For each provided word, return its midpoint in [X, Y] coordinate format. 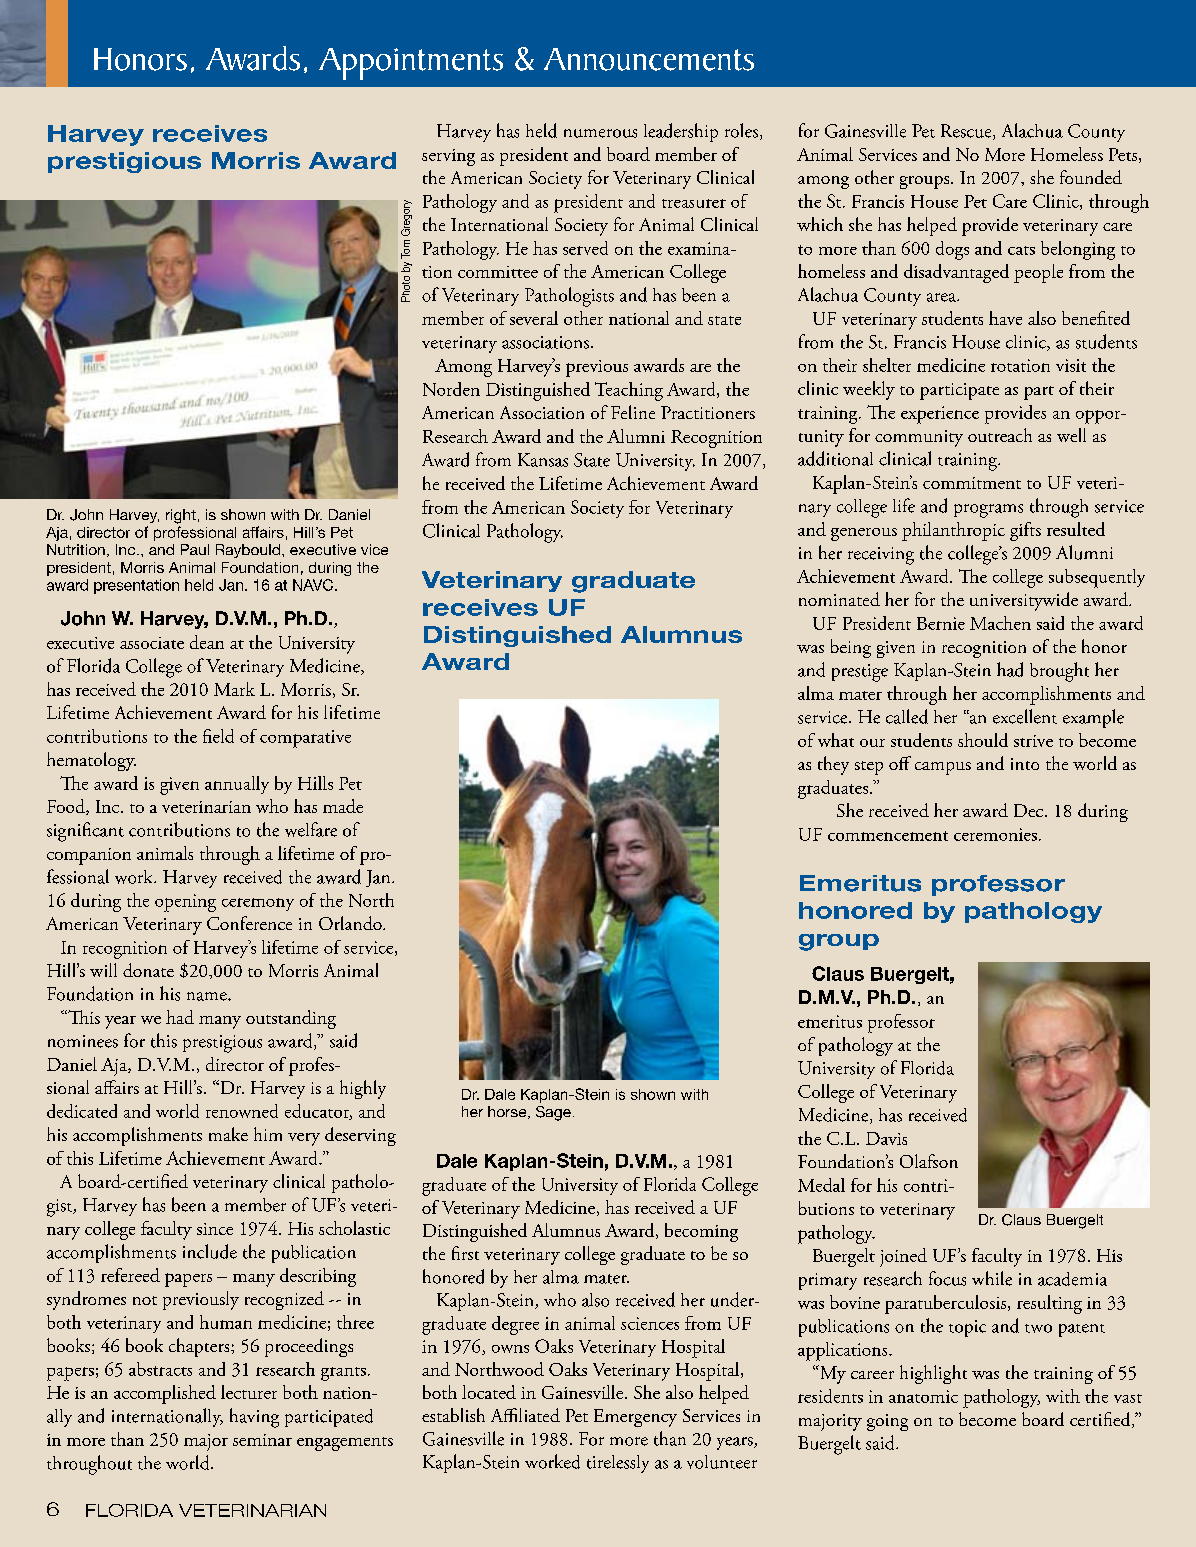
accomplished [165, 1394]
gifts [1025, 531]
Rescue [967, 132]
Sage [553, 1113]
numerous [600, 133]
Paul [195, 549]
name [208, 996]
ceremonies [995, 834]
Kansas [543, 460]
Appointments [411, 64]
